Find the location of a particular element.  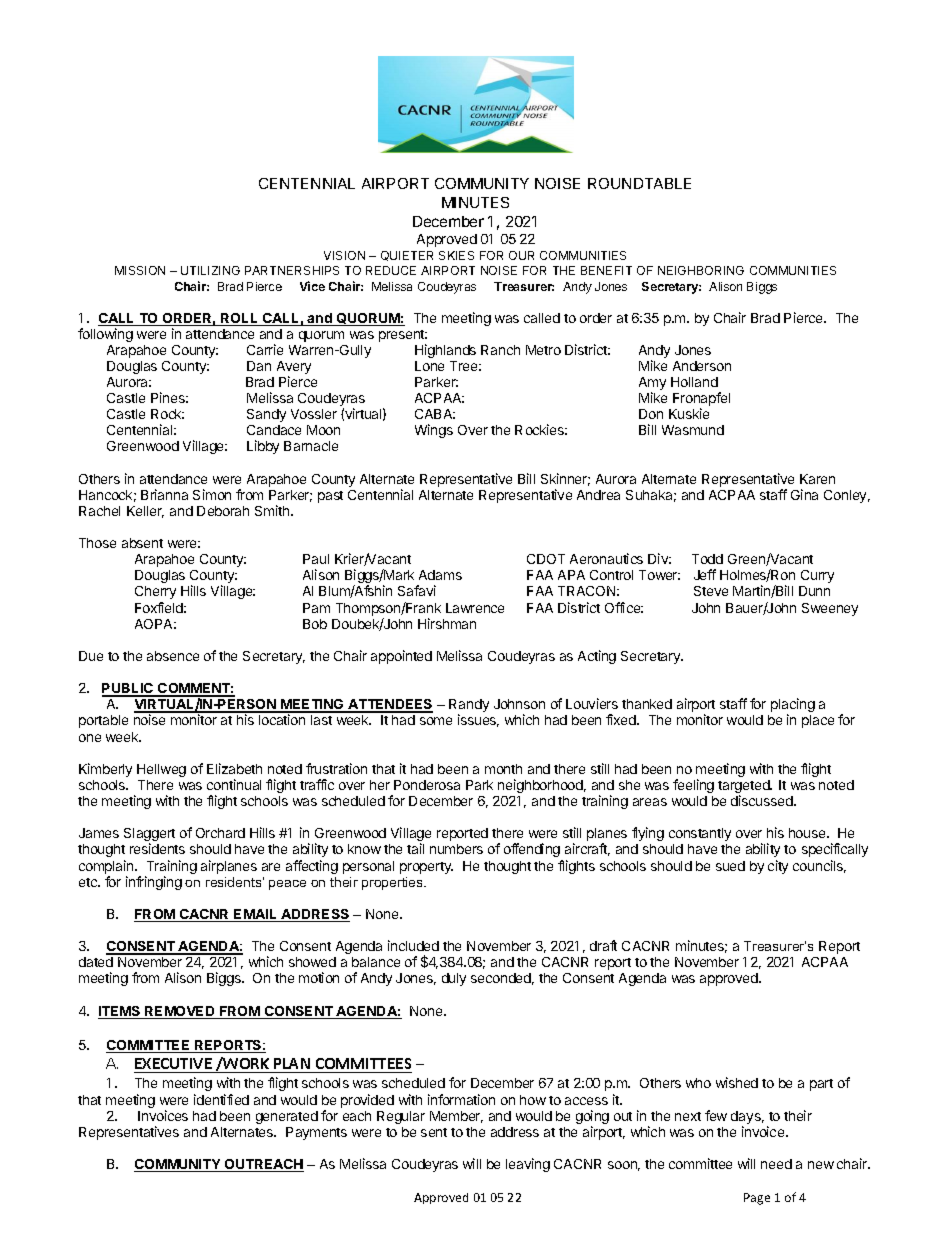

SKIES is located at coordinates (456, 255).
